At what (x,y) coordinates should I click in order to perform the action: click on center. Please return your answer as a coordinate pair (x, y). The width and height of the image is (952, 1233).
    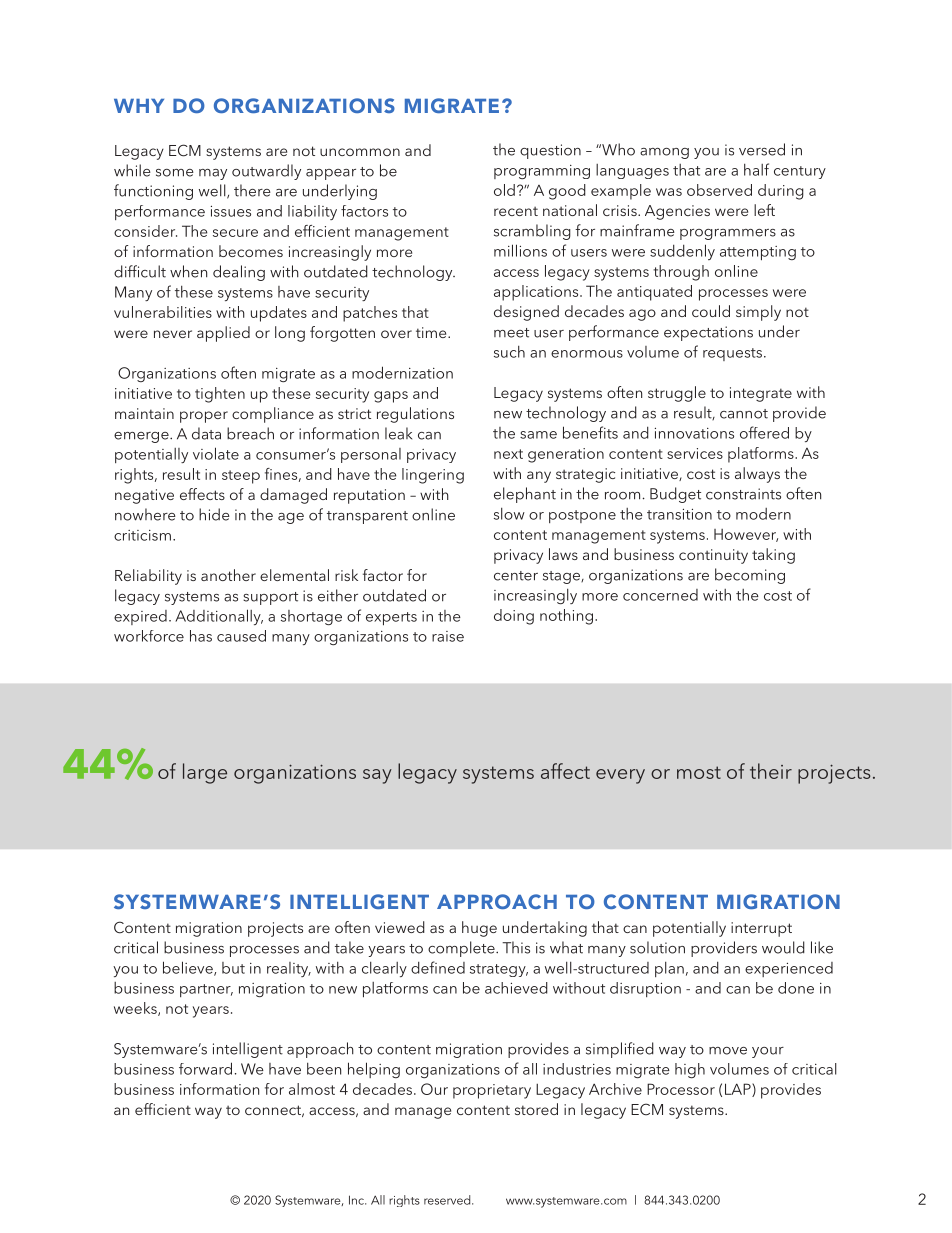
    Looking at the image, I should click on (516, 576).
